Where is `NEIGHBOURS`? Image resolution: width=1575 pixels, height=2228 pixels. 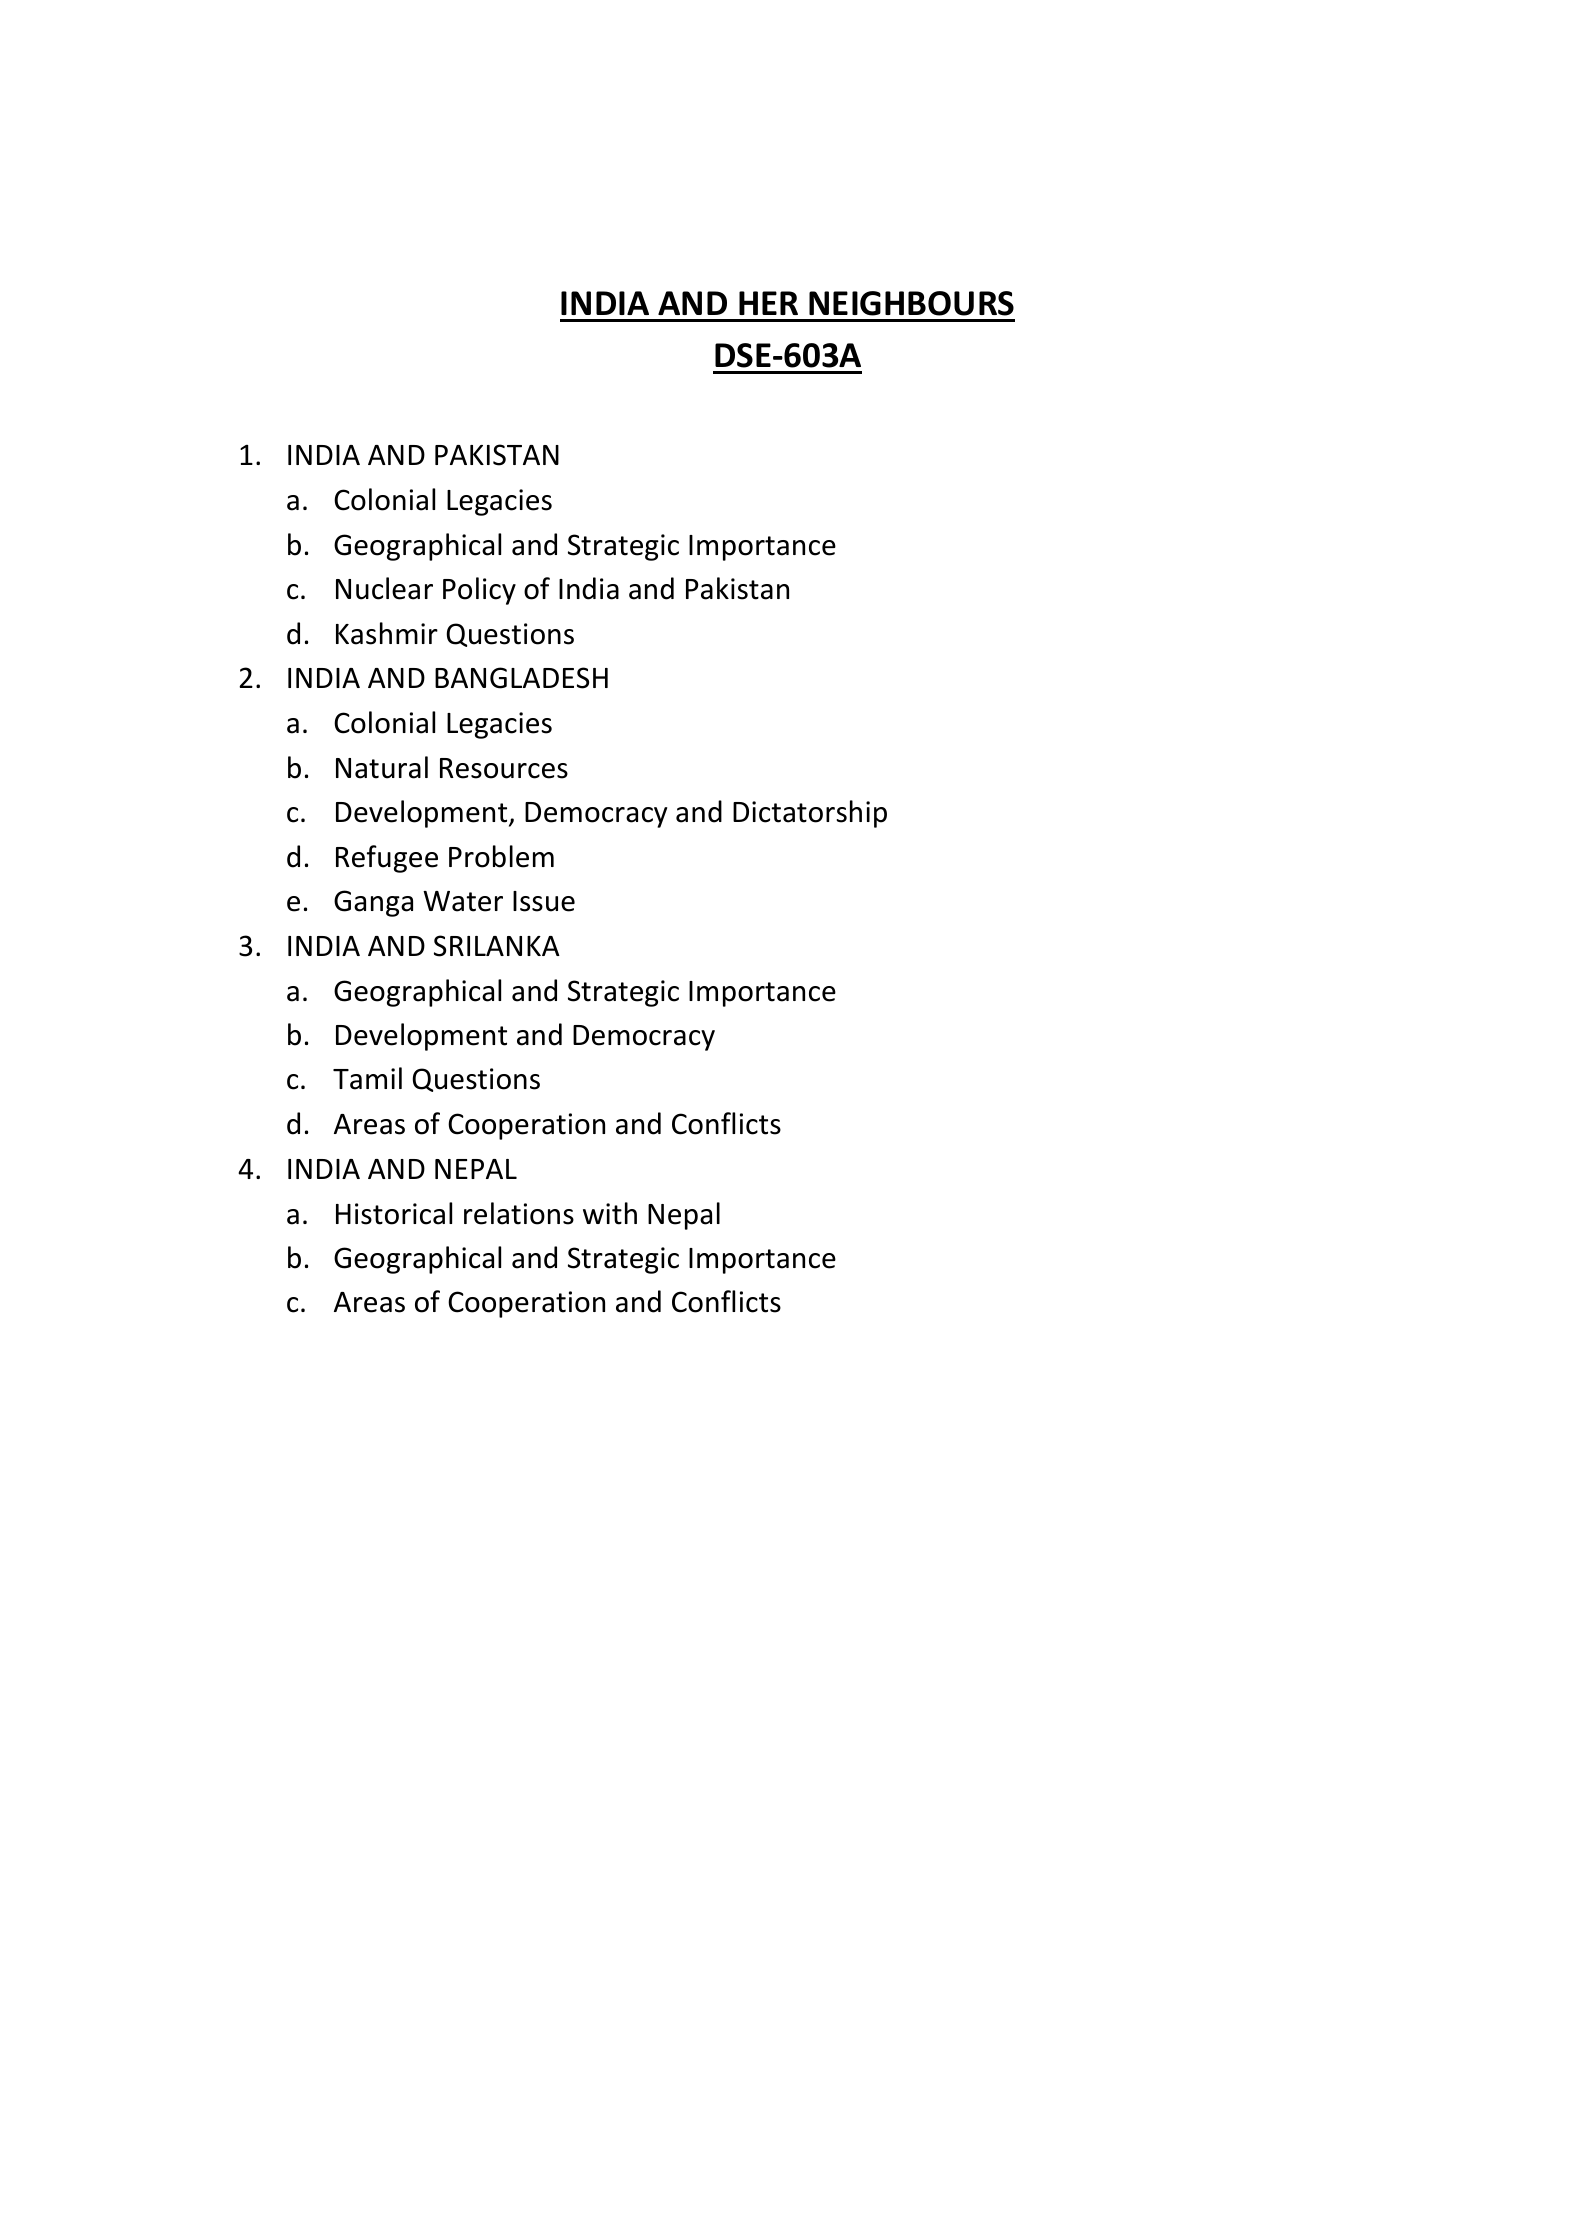 NEIGHBOURS is located at coordinates (911, 303).
